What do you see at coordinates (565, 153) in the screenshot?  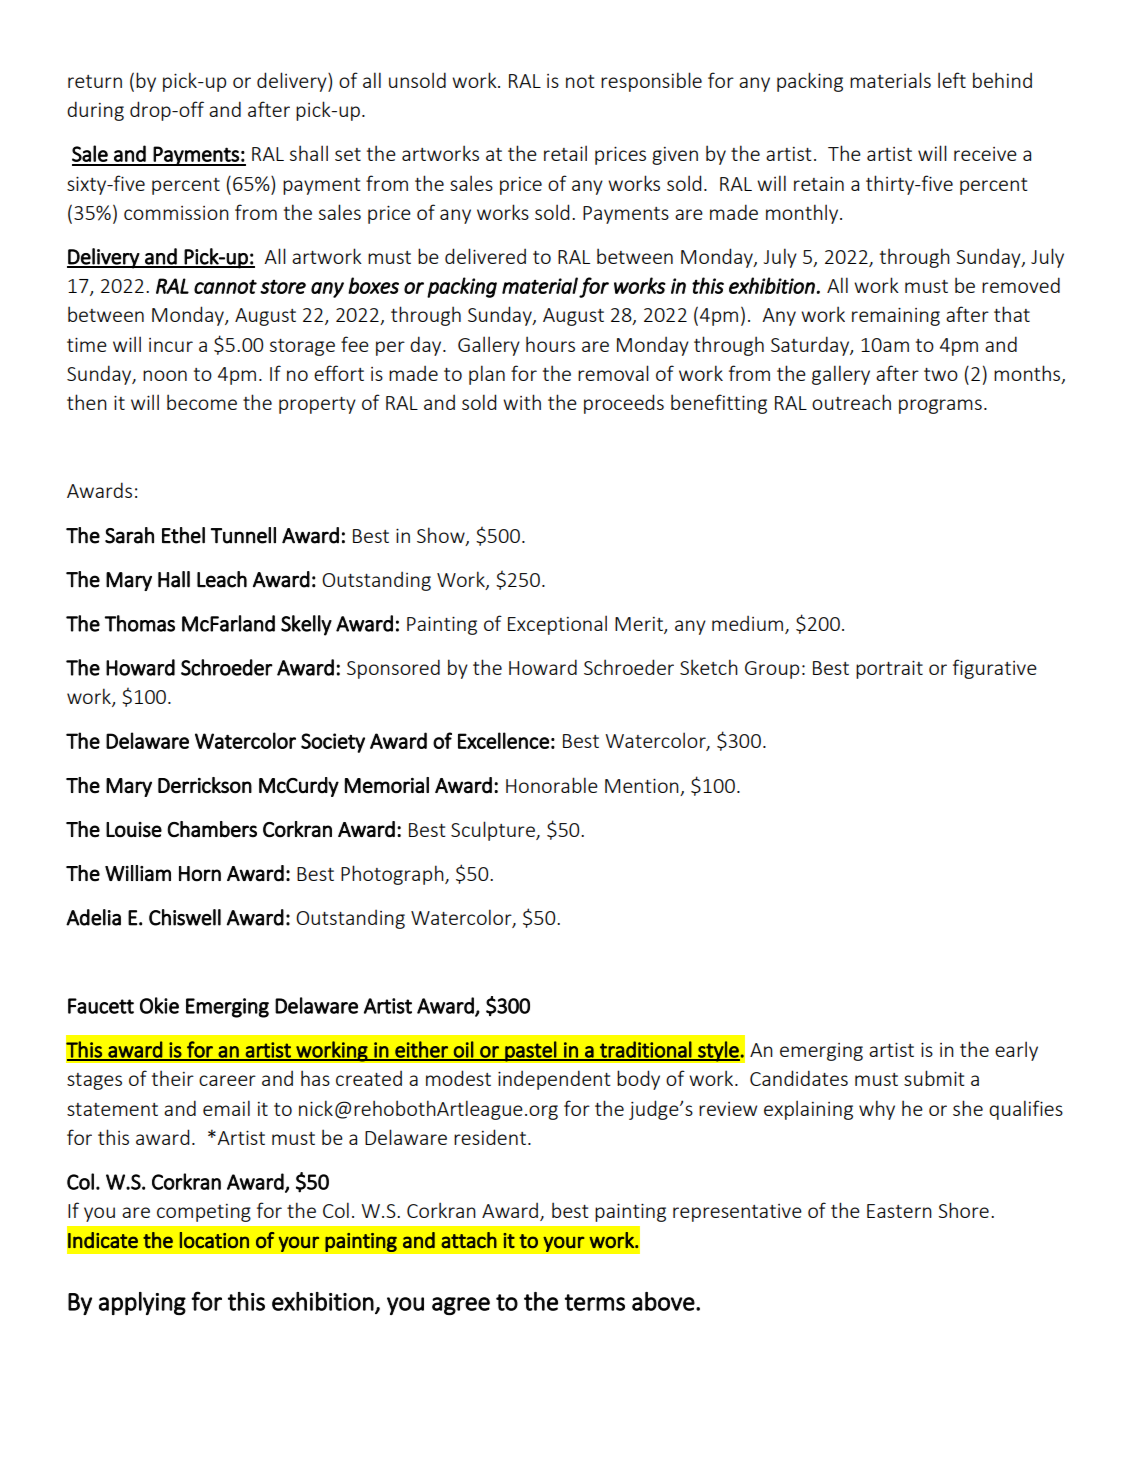 I see `retail` at bounding box center [565, 153].
